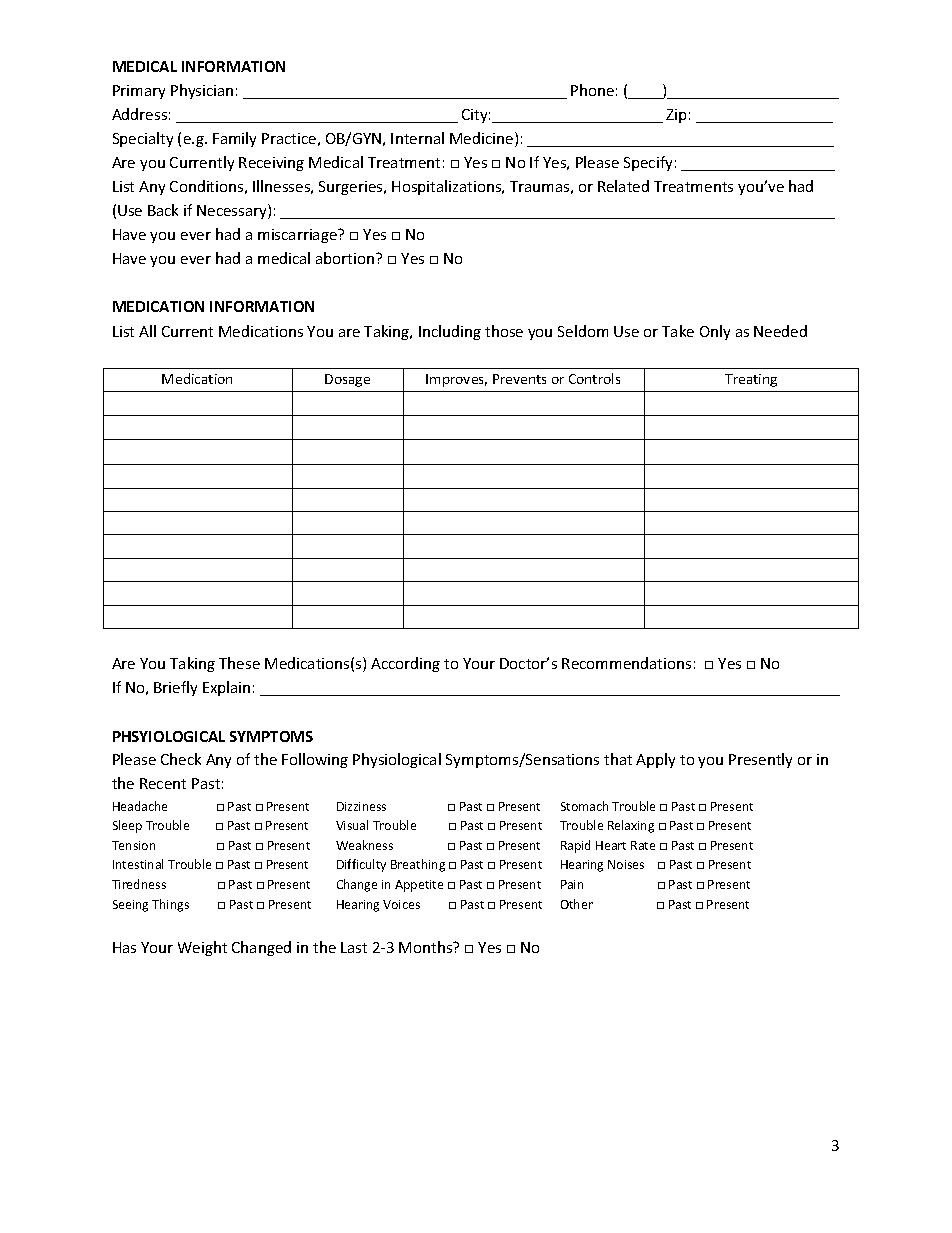  Describe the element at coordinates (202, 91) in the page. I see `Physician` at that location.
